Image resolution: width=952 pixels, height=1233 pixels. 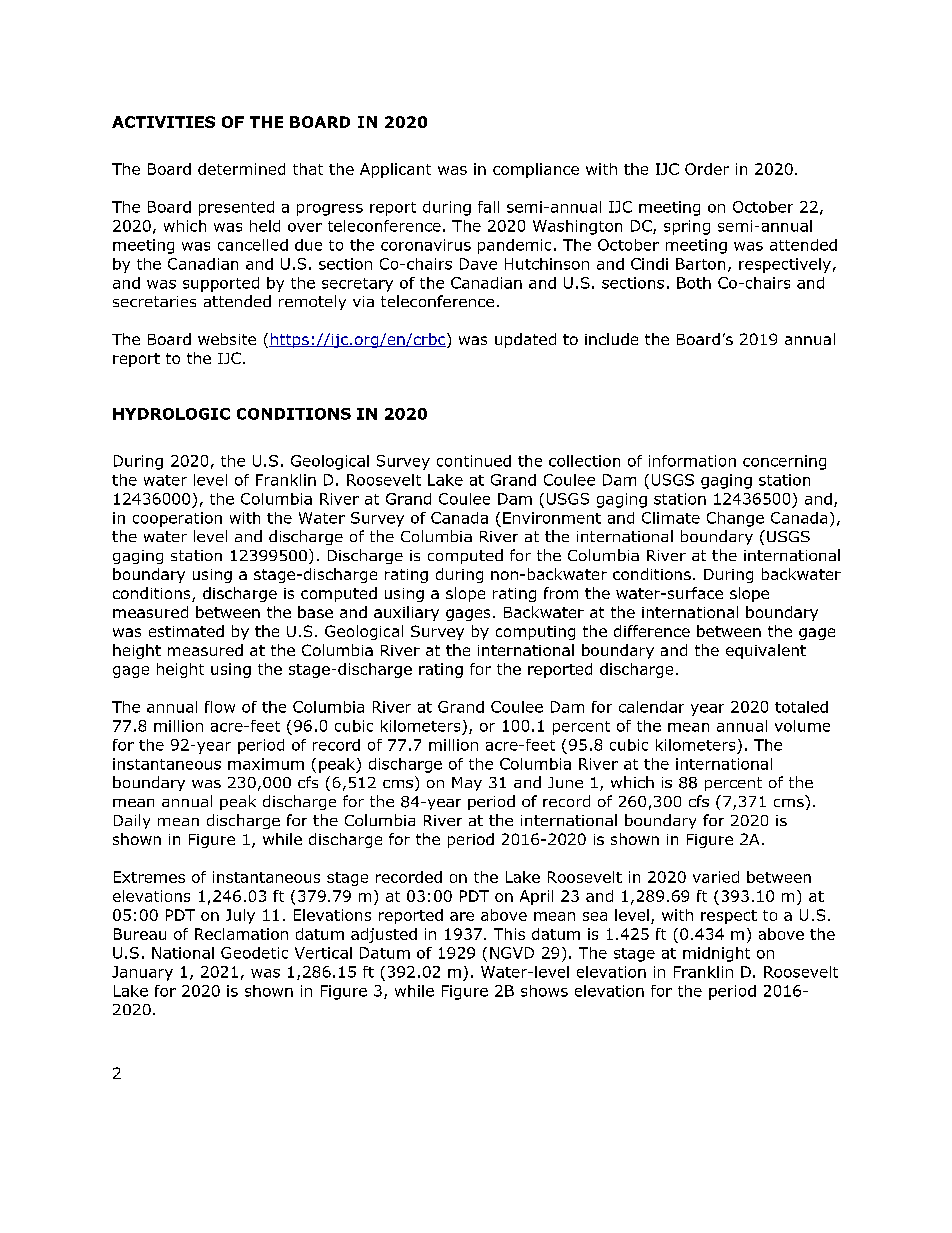 What do you see at coordinates (509, 934) in the screenshot?
I see `This` at bounding box center [509, 934].
